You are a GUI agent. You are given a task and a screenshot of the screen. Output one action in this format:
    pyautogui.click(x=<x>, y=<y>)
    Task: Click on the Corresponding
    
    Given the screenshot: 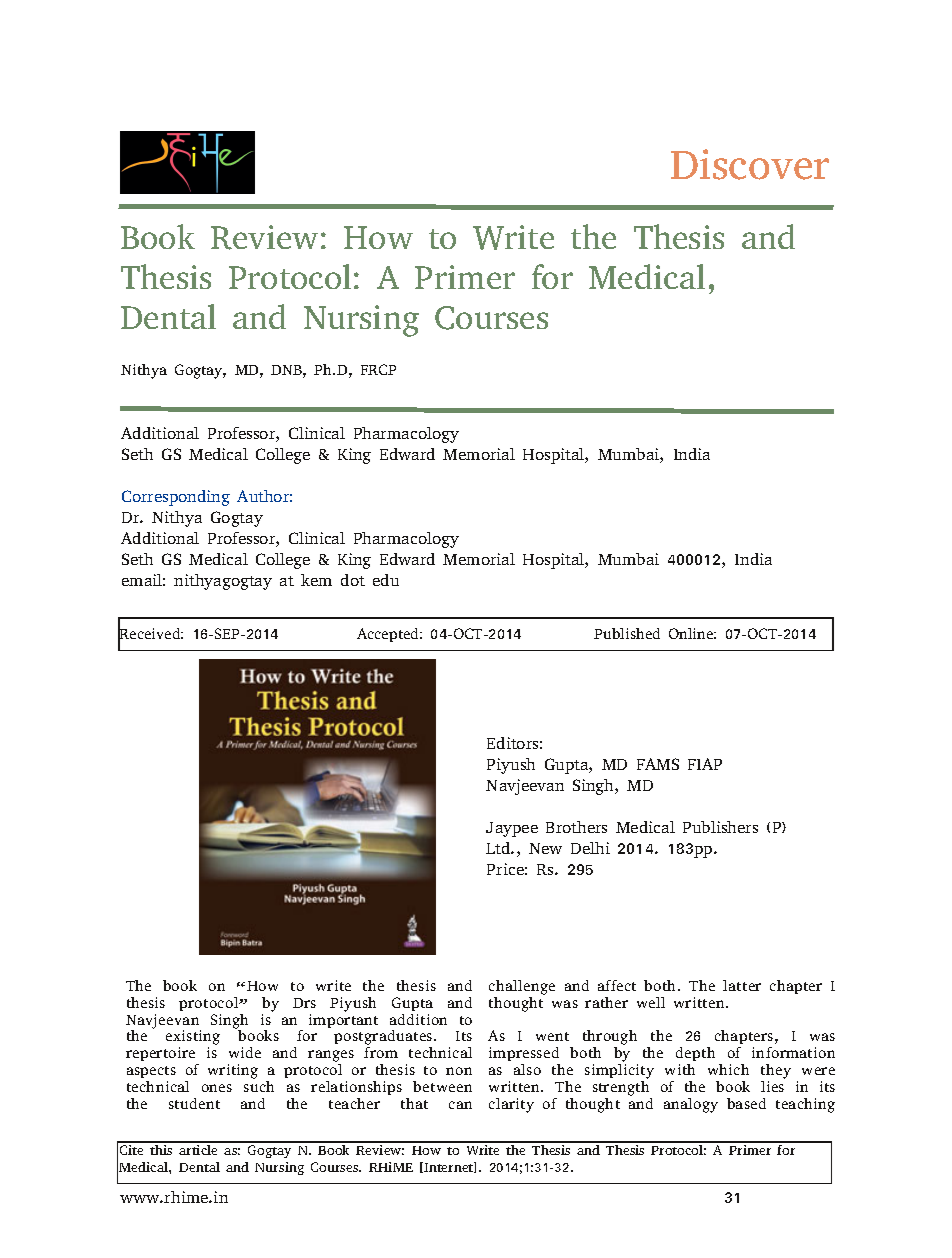 What is the action you would take?
    pyautogui.click(x=176, y=498)
